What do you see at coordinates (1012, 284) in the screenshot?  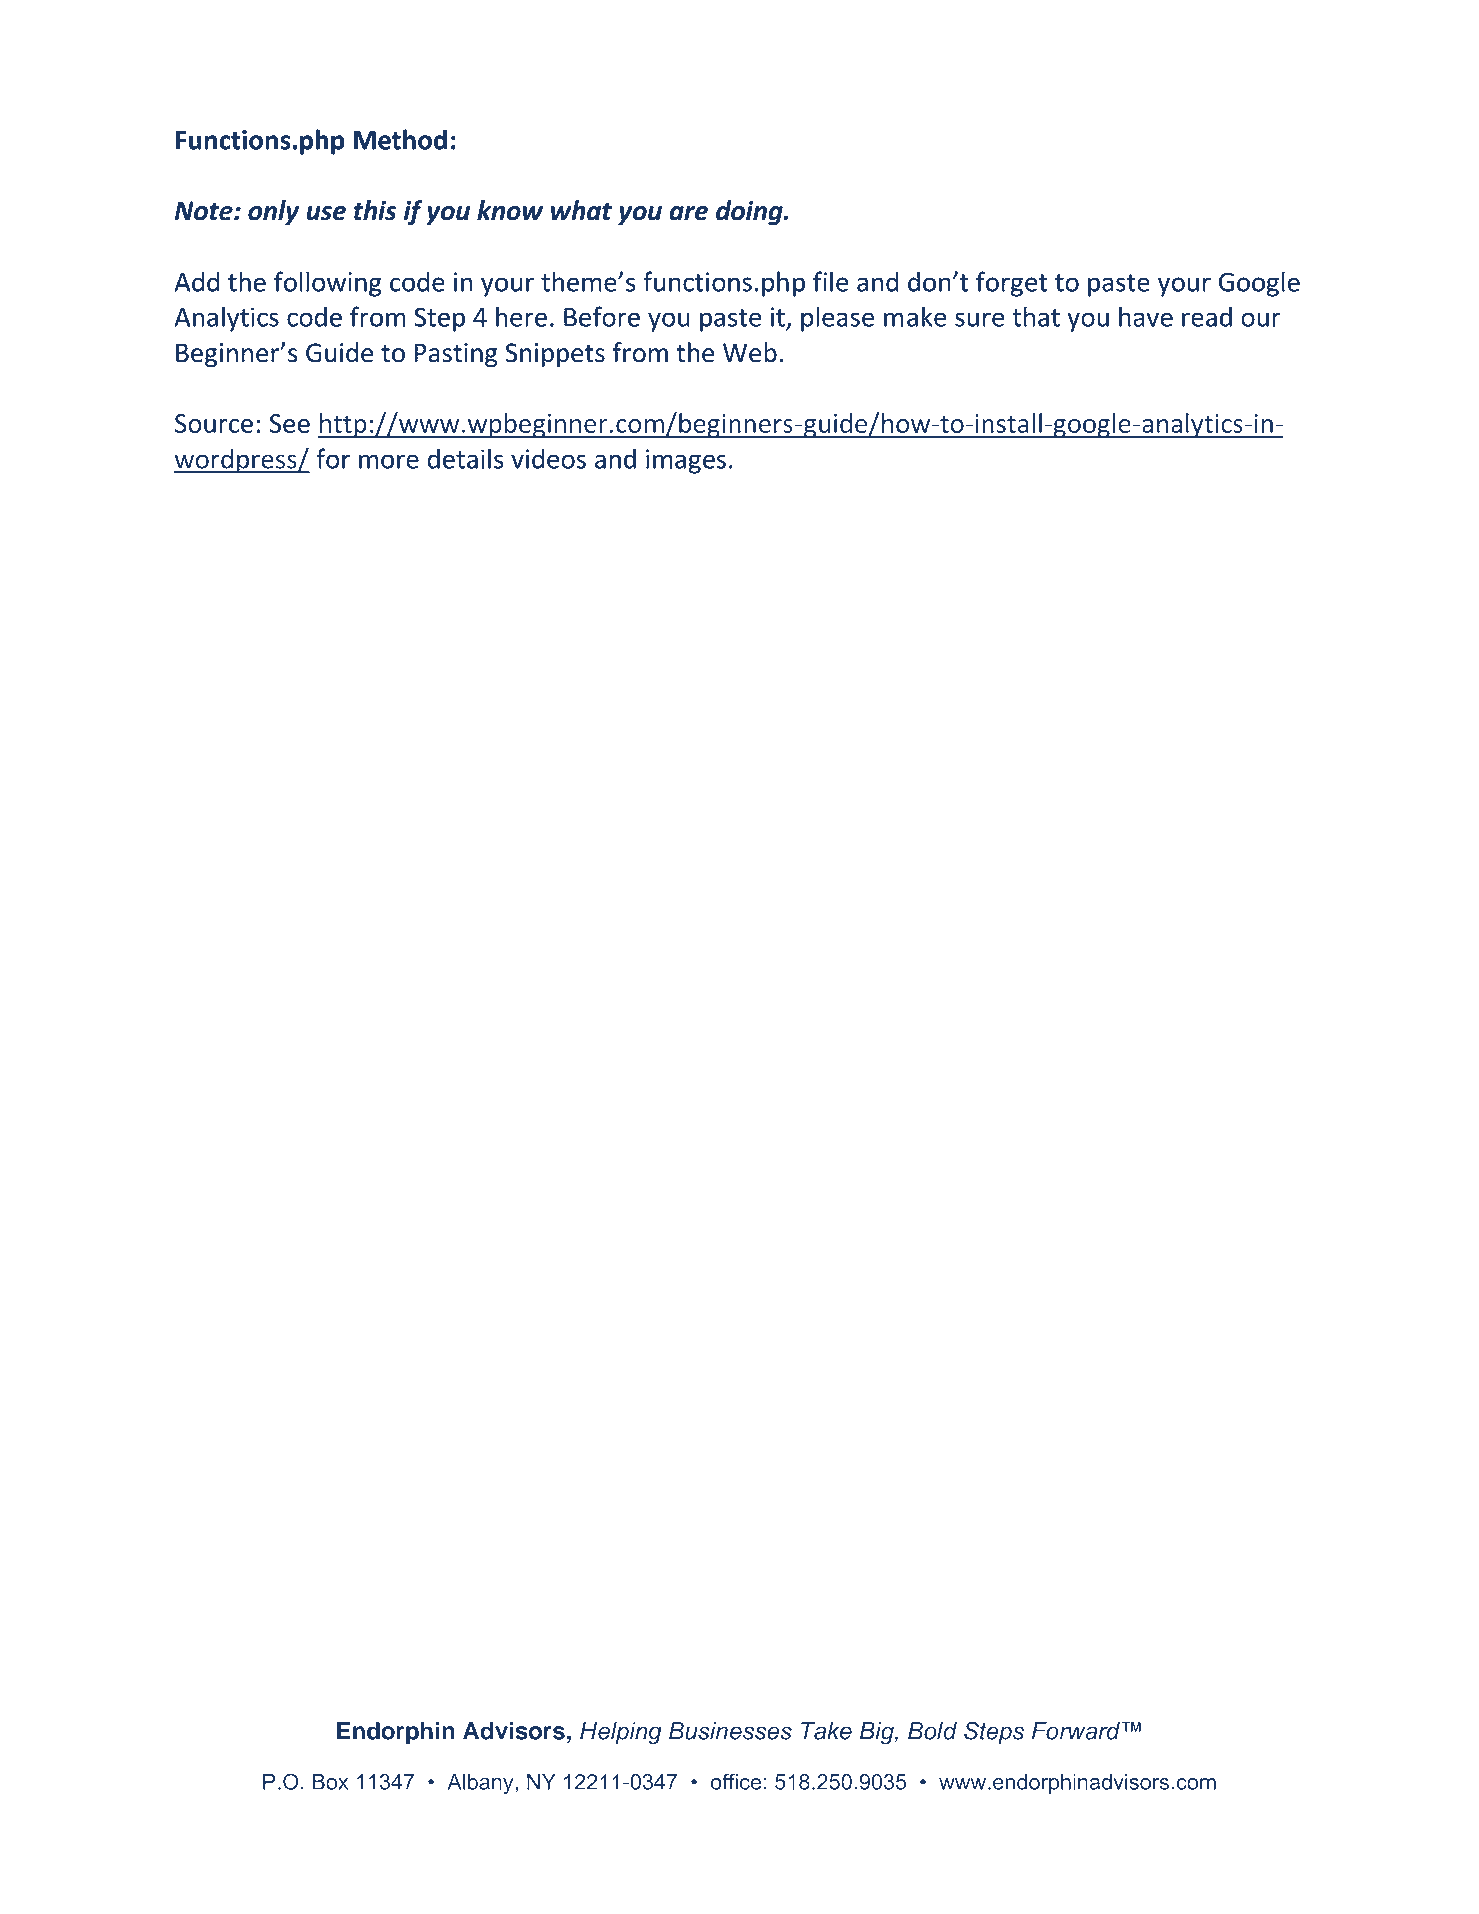 I see `forget` at bounding box center [1012, 284].
